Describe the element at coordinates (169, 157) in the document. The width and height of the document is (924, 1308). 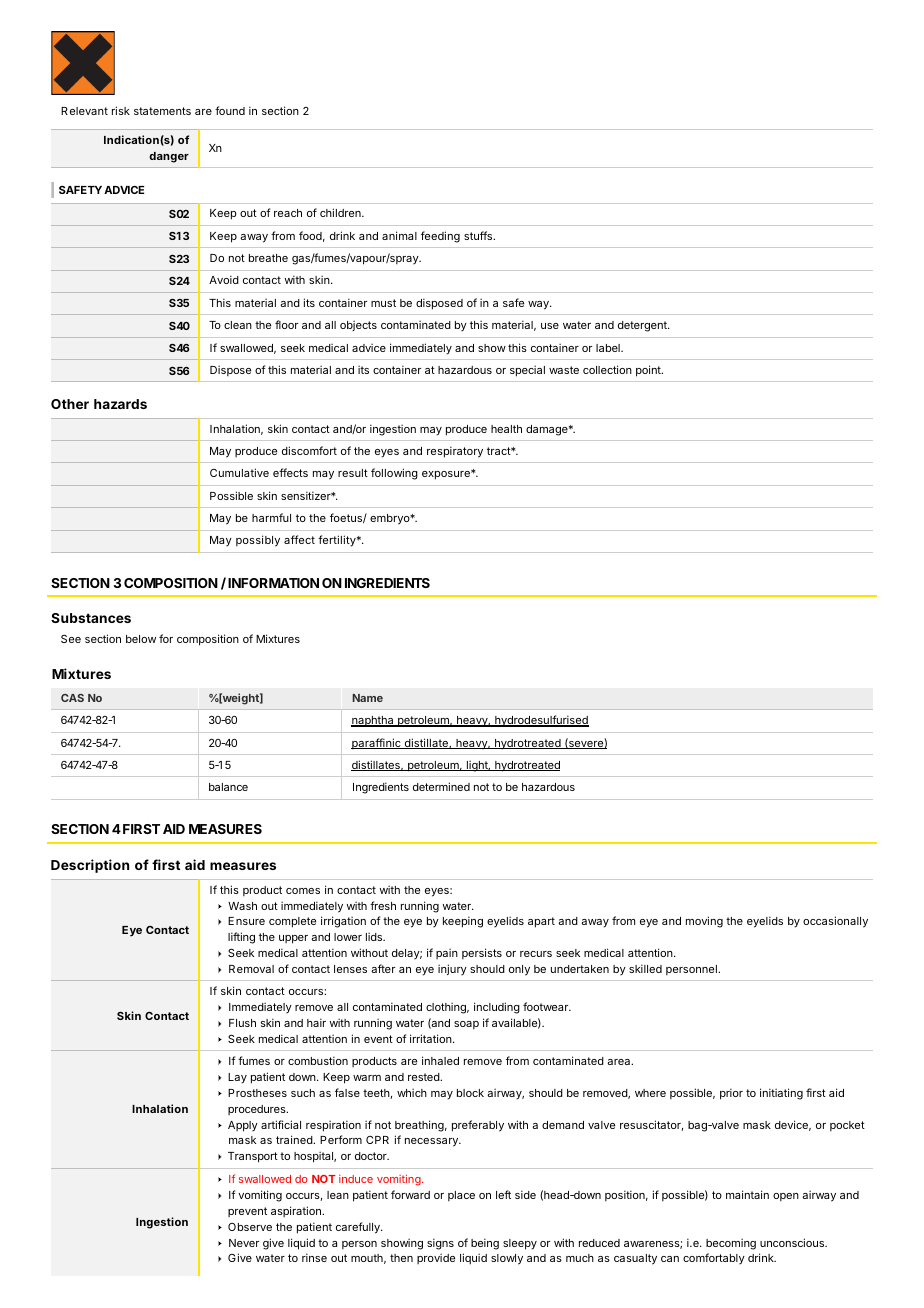
I see `danger` at that location.
